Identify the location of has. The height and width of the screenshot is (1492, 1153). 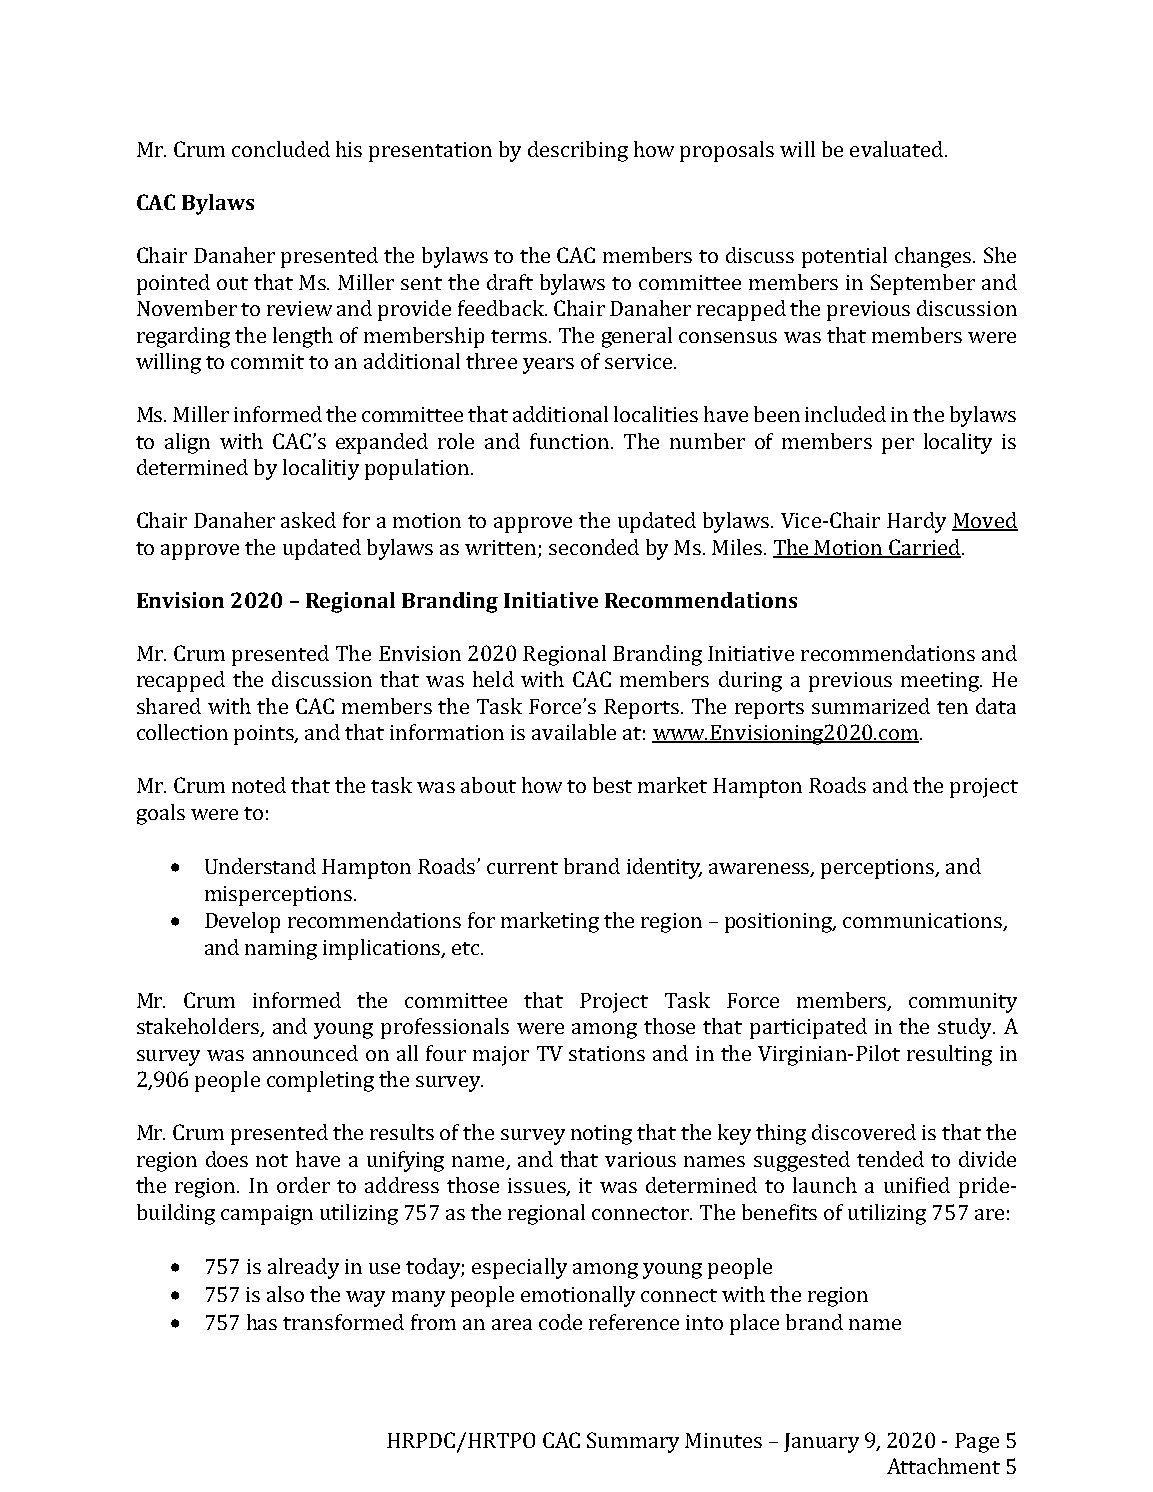
(262, 1322).
